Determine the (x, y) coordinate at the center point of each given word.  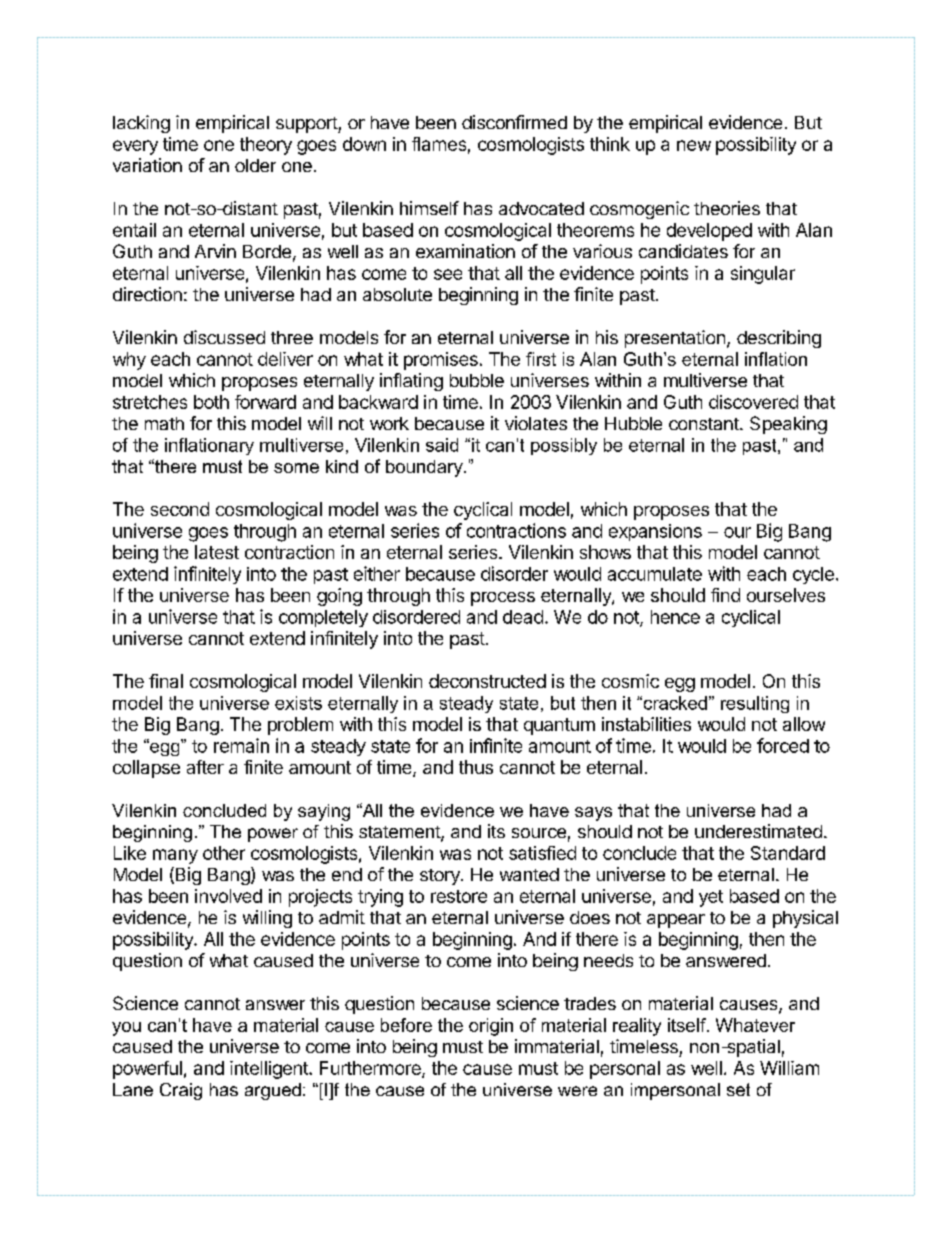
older (255, 165)
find (725, 595)
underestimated (758, 831)
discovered (753, 402)
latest (217, 552)
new (694, 145)
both (211, 402)
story (441, 877)
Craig (181, 1091)
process (503, 599)
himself (429, 208)
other (224, 853)
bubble (477, 380)
